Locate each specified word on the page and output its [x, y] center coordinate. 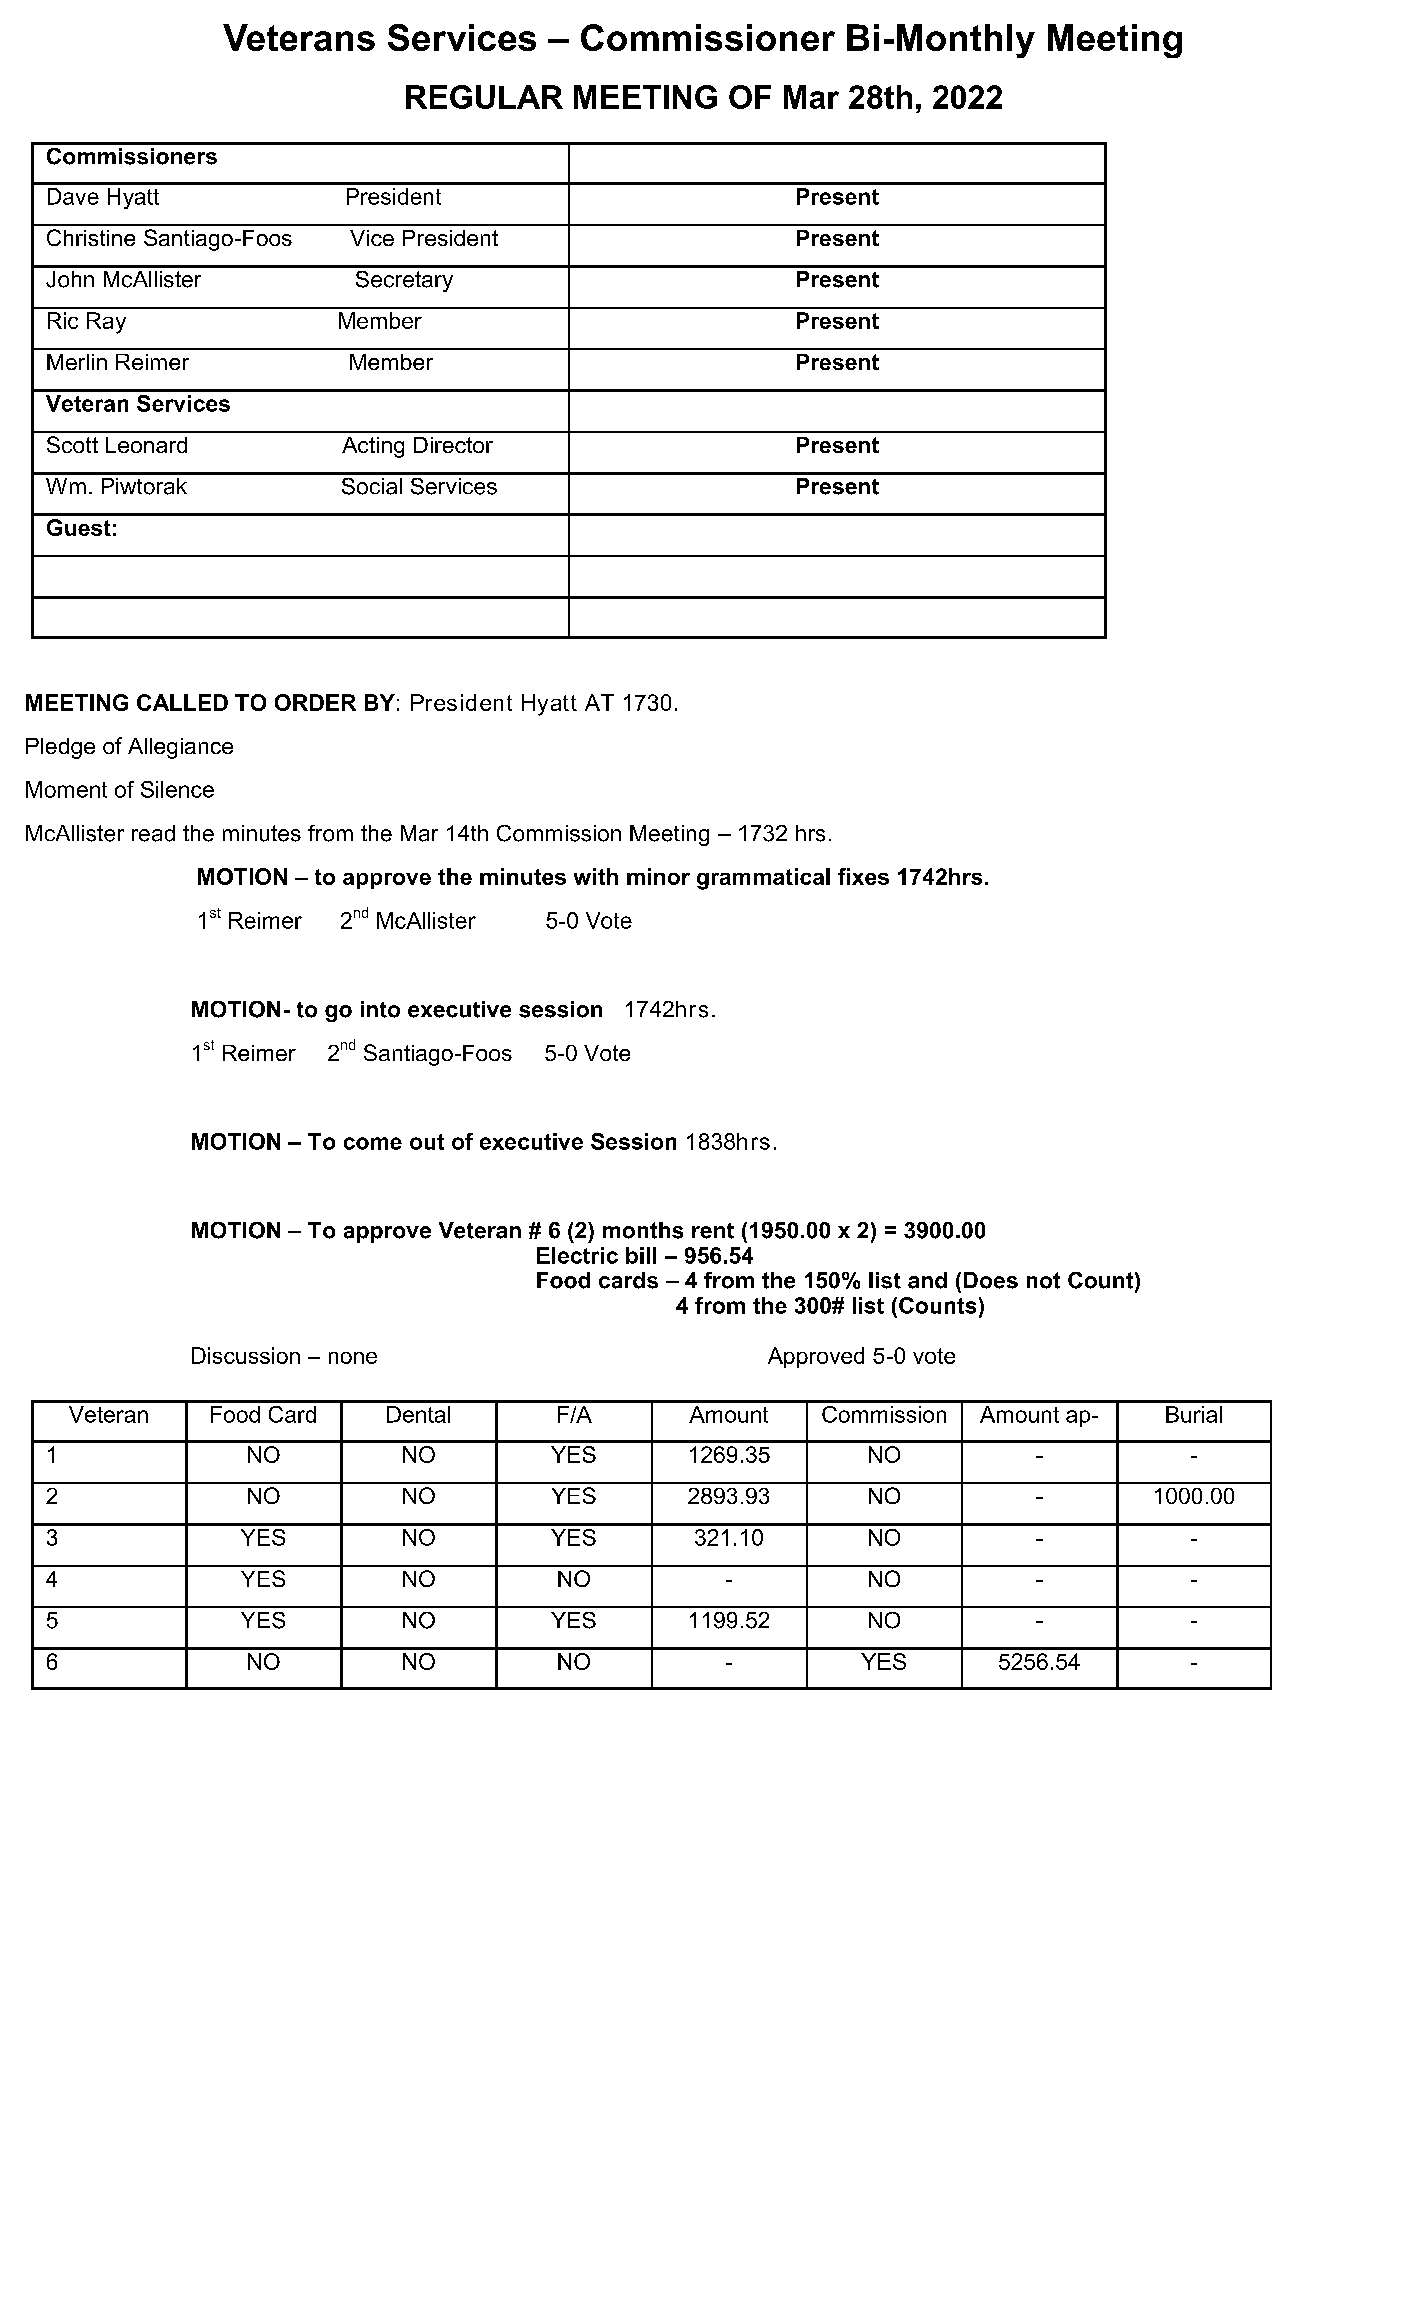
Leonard [146, 445]
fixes [863, 876]
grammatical [763, 879]
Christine [91, 237]
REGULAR [484, 97]
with [596, 876]
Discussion [246, 1355]
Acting [373, 447]
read [153, 833]
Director [453, 445]
